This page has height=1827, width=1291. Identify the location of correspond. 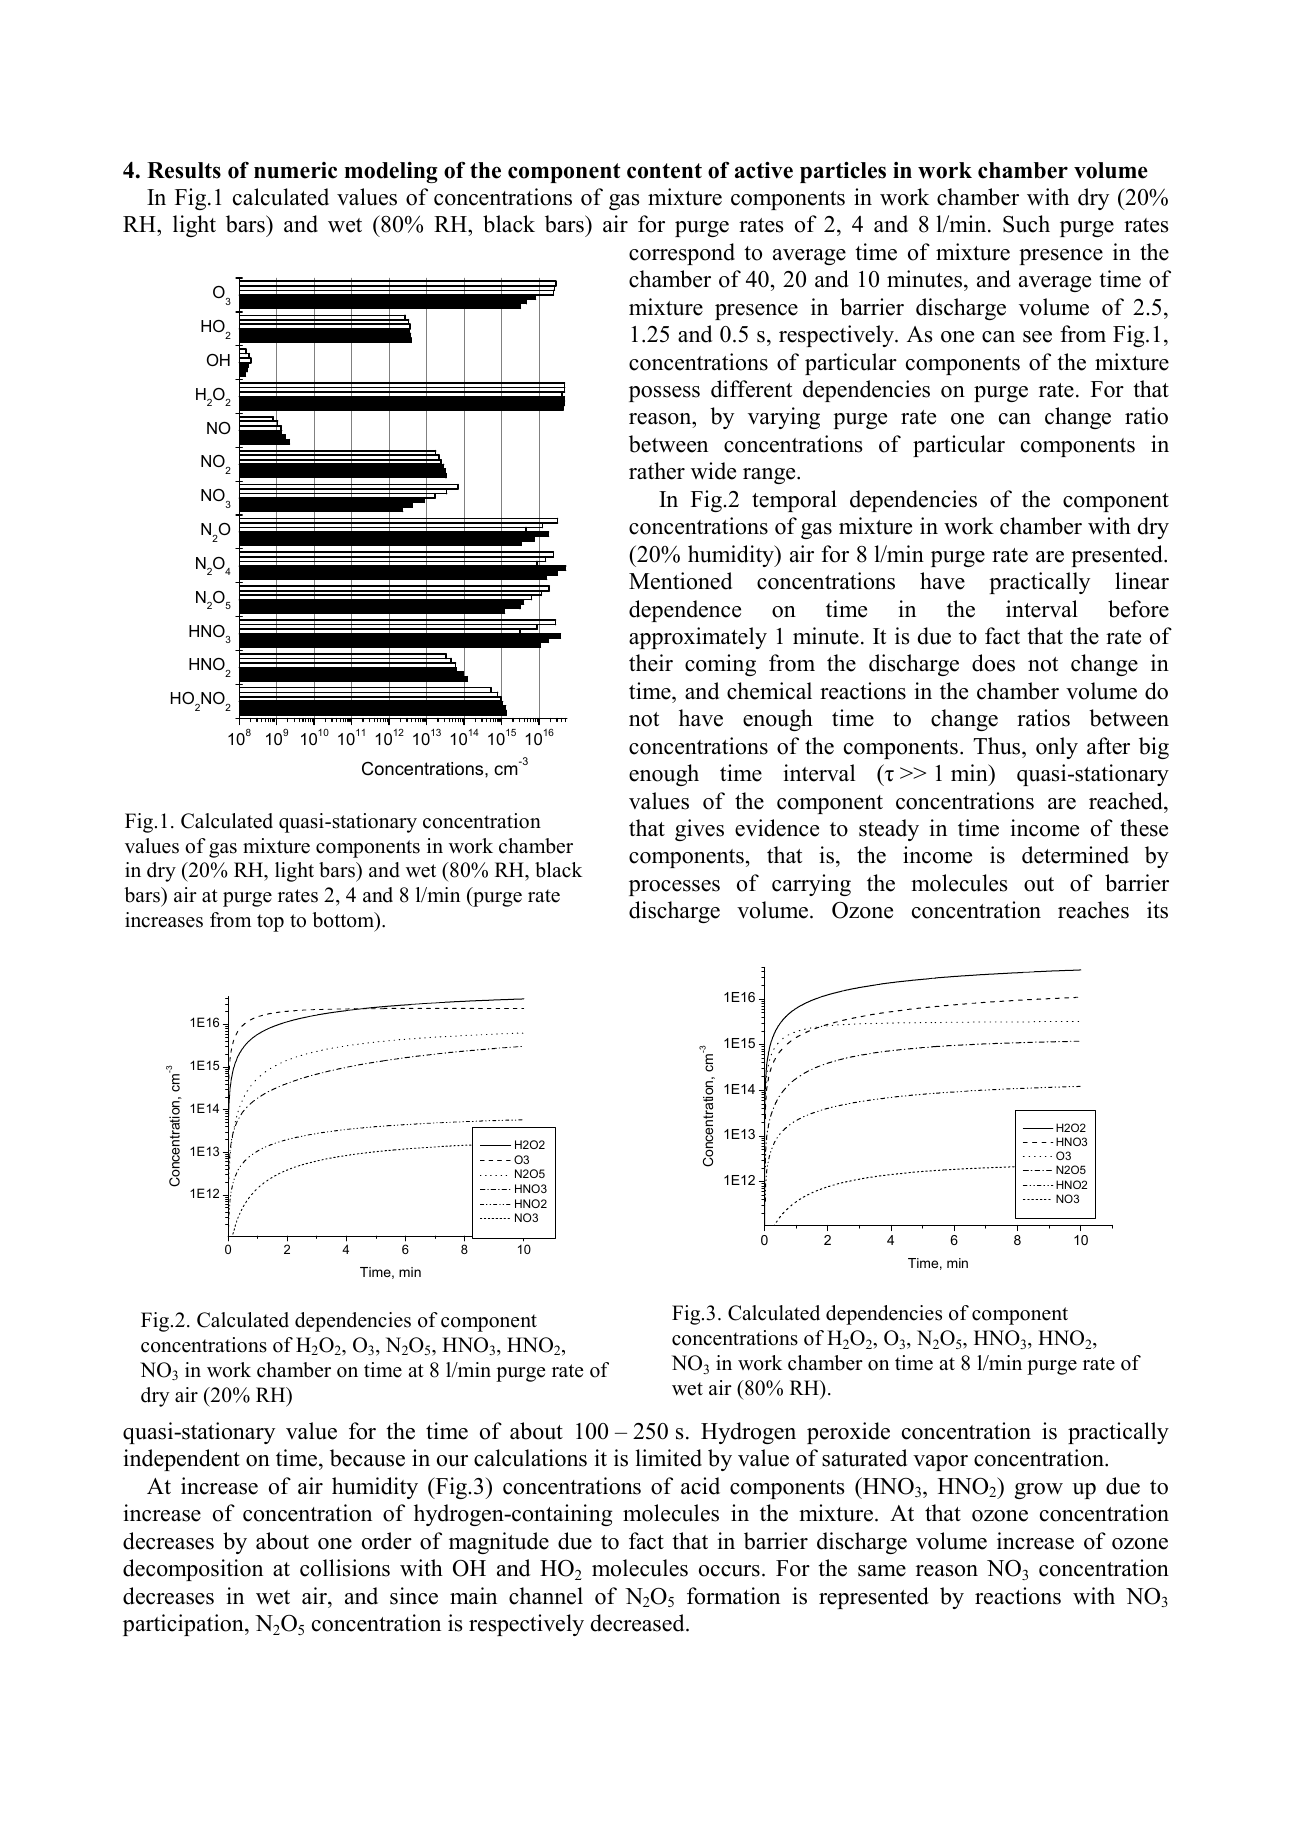
(682, 254).
